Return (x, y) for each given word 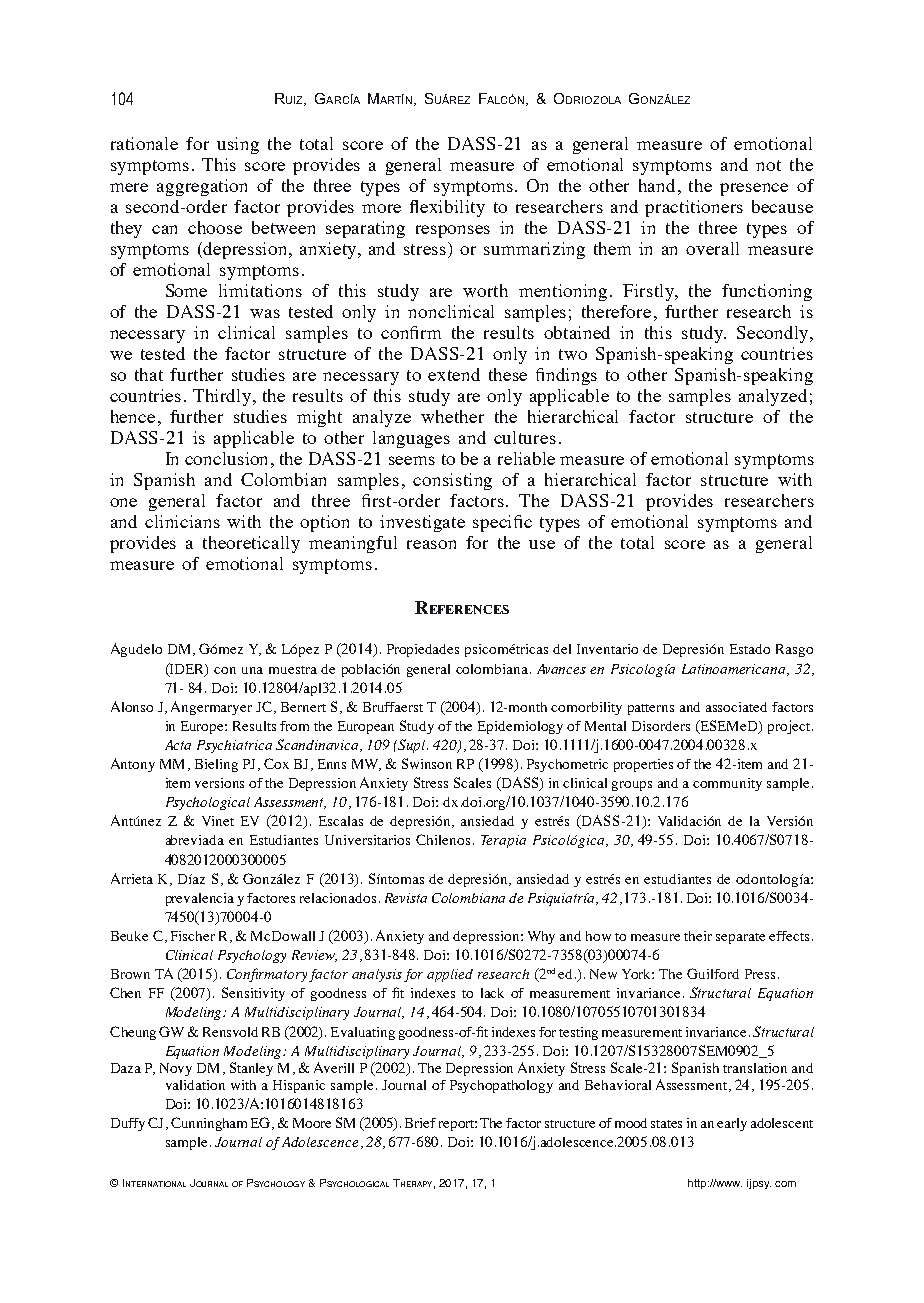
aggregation (202, 187)
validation (195, 1085)
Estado (750, 649)
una (252, 670)
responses (453, 231)
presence (754, 189)
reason (431, 544)
